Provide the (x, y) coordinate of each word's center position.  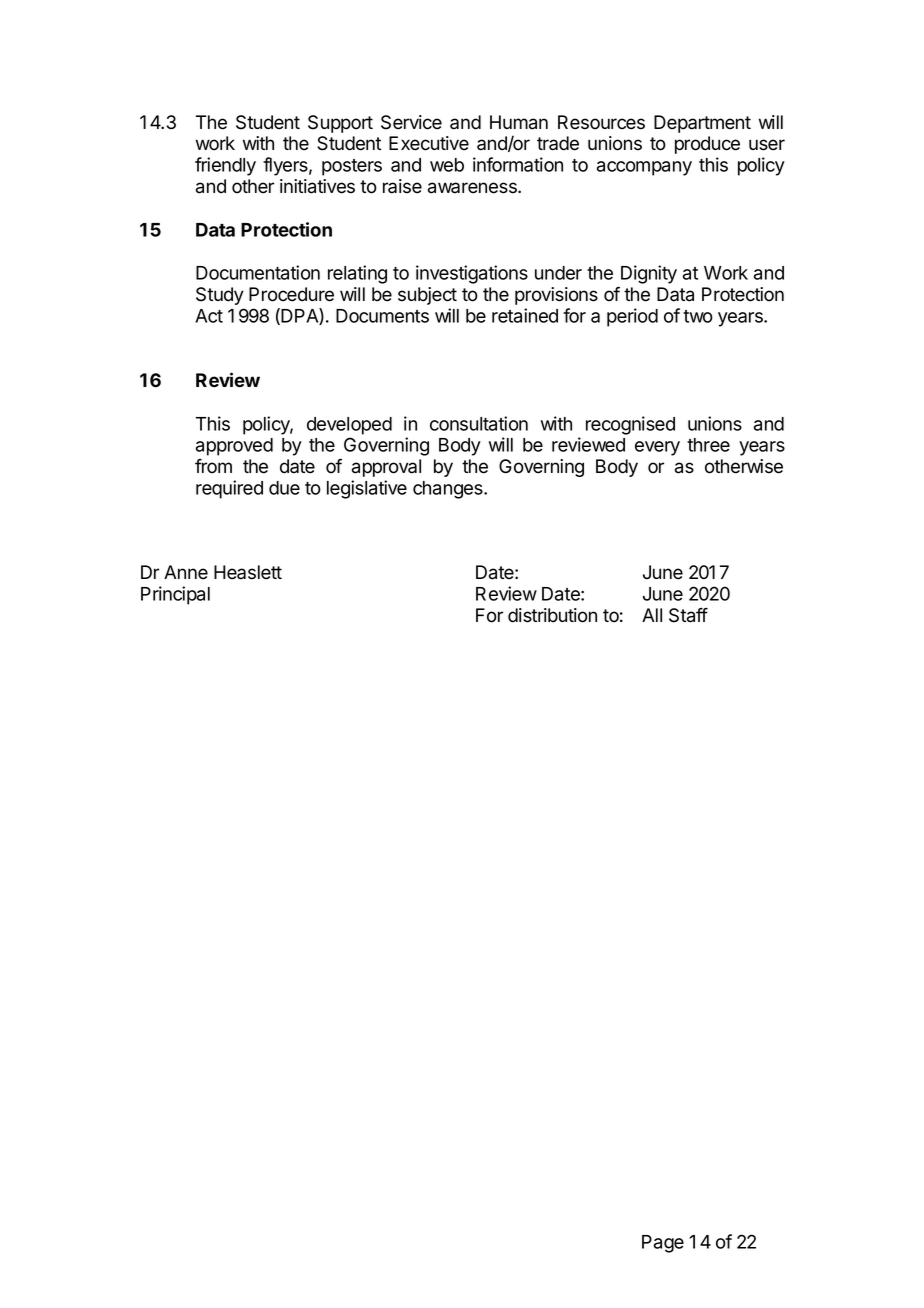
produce (707, 145)
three (708, 445)
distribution (552, 615)
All (652, 615)
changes (449, 490)
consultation (479, 423)
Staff (688, 615)
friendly (225, 166)
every (657, 448)
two (698, 316)
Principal (175, 595)
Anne (186, 572)
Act (209, 316)
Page (663, 1244)
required (229, 489)
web (447, 165)
